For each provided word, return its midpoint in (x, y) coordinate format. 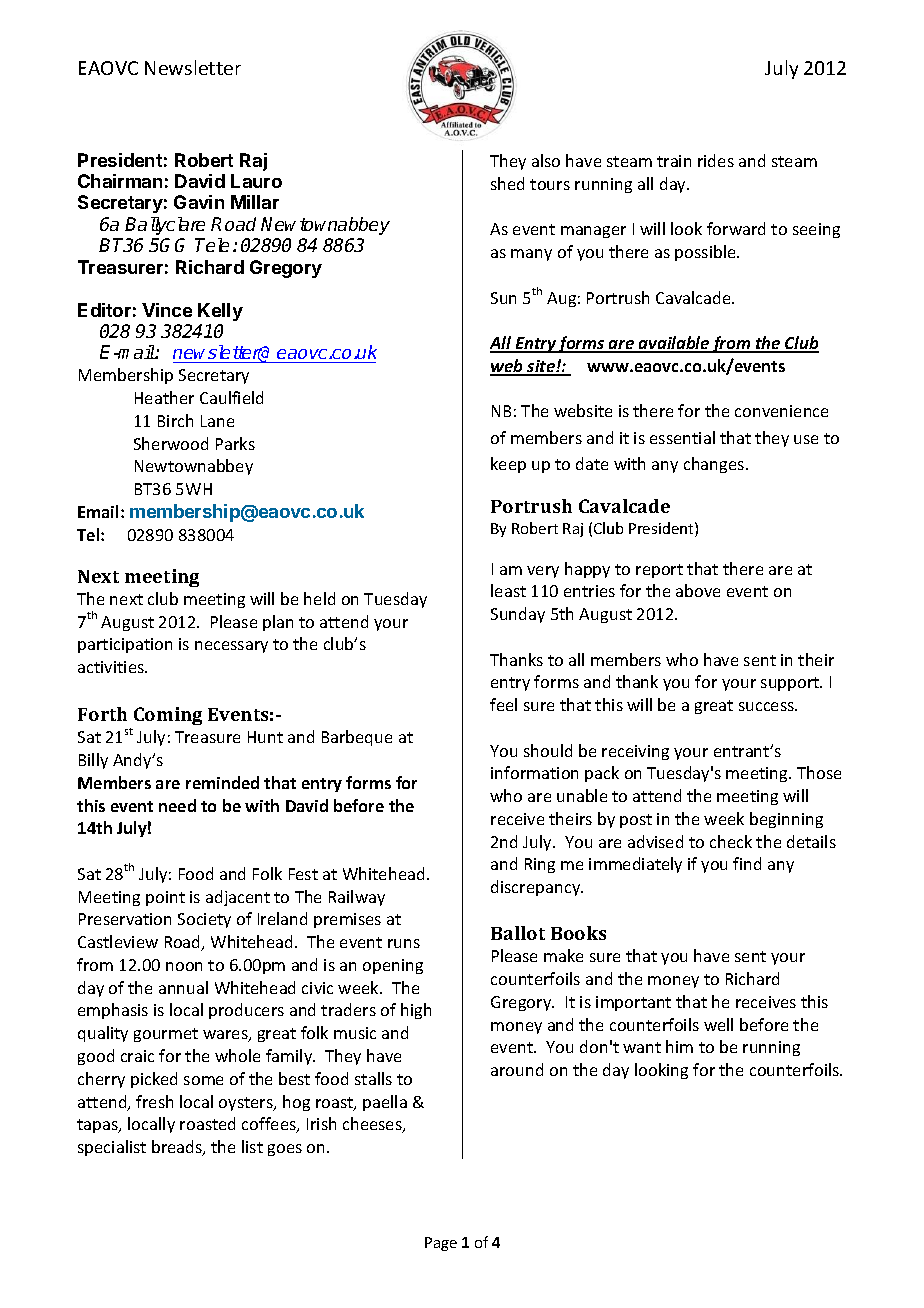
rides (716, 160)
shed (507, 183)
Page (441, 1244)
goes (285, 1150)
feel (503, 704)
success (768, 706)
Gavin (199, 202)
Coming (168, 716)
